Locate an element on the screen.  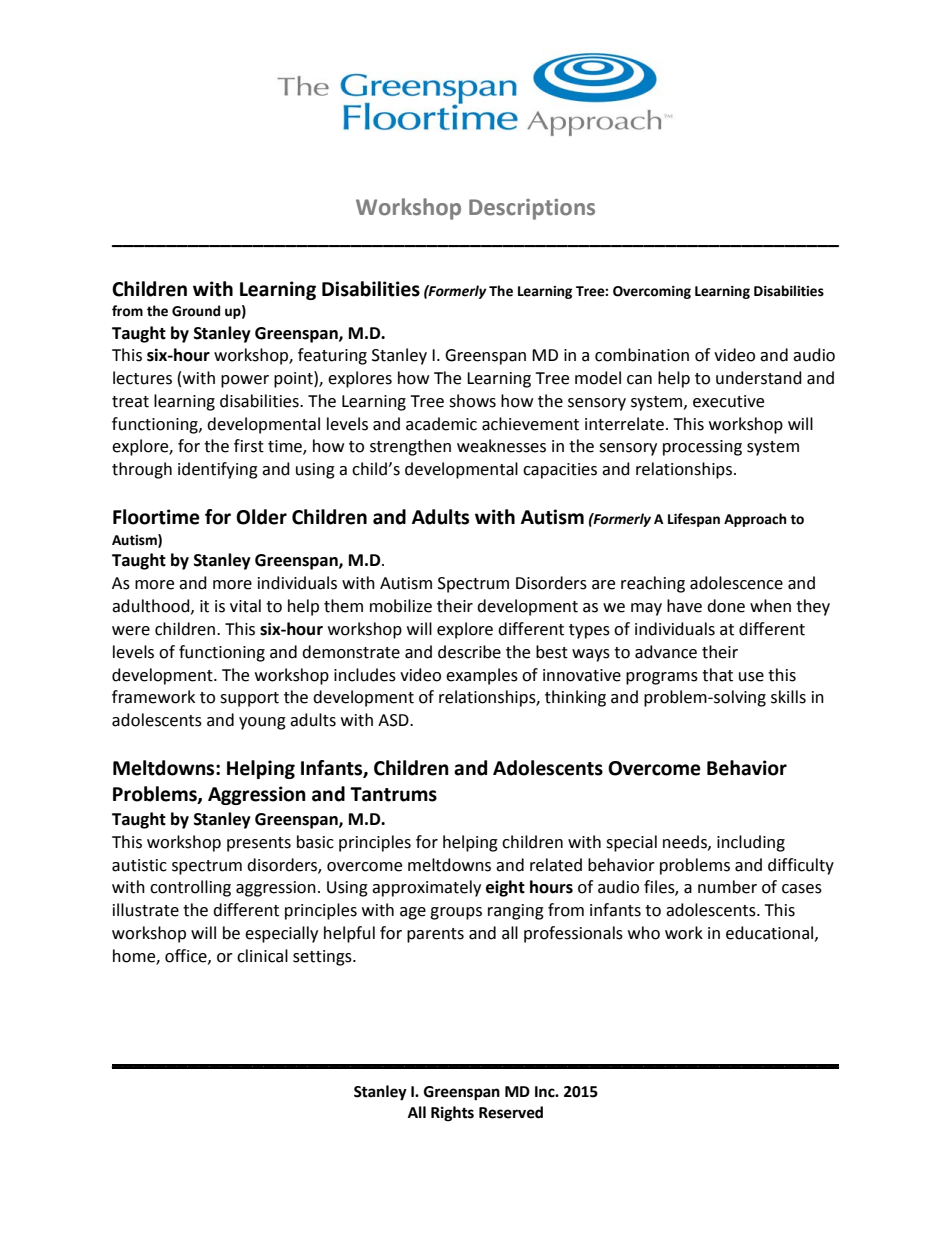
Descriptions is located at coordinates (532, 209).
